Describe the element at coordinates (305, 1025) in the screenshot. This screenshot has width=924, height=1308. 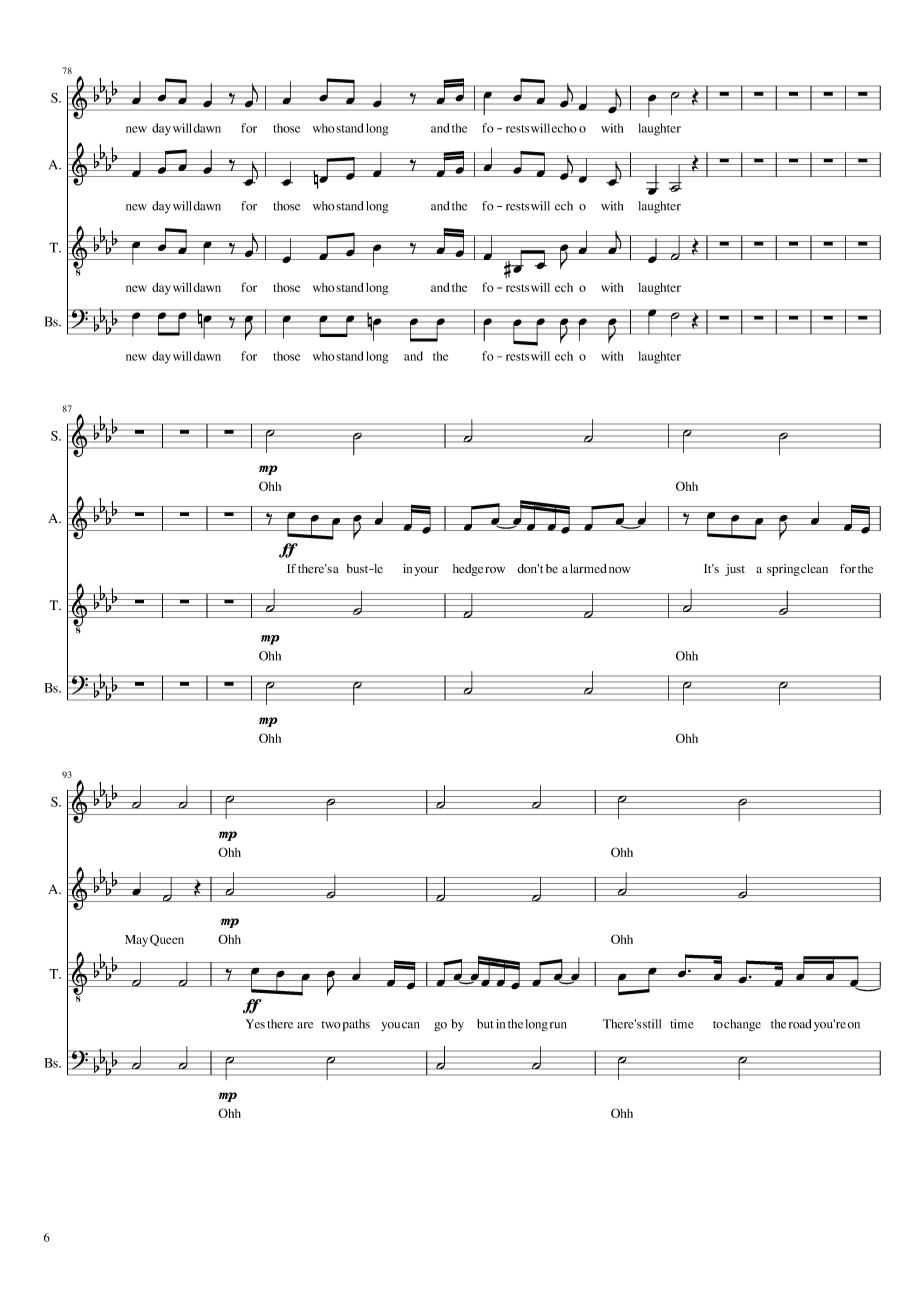
I see `are` at that location.
